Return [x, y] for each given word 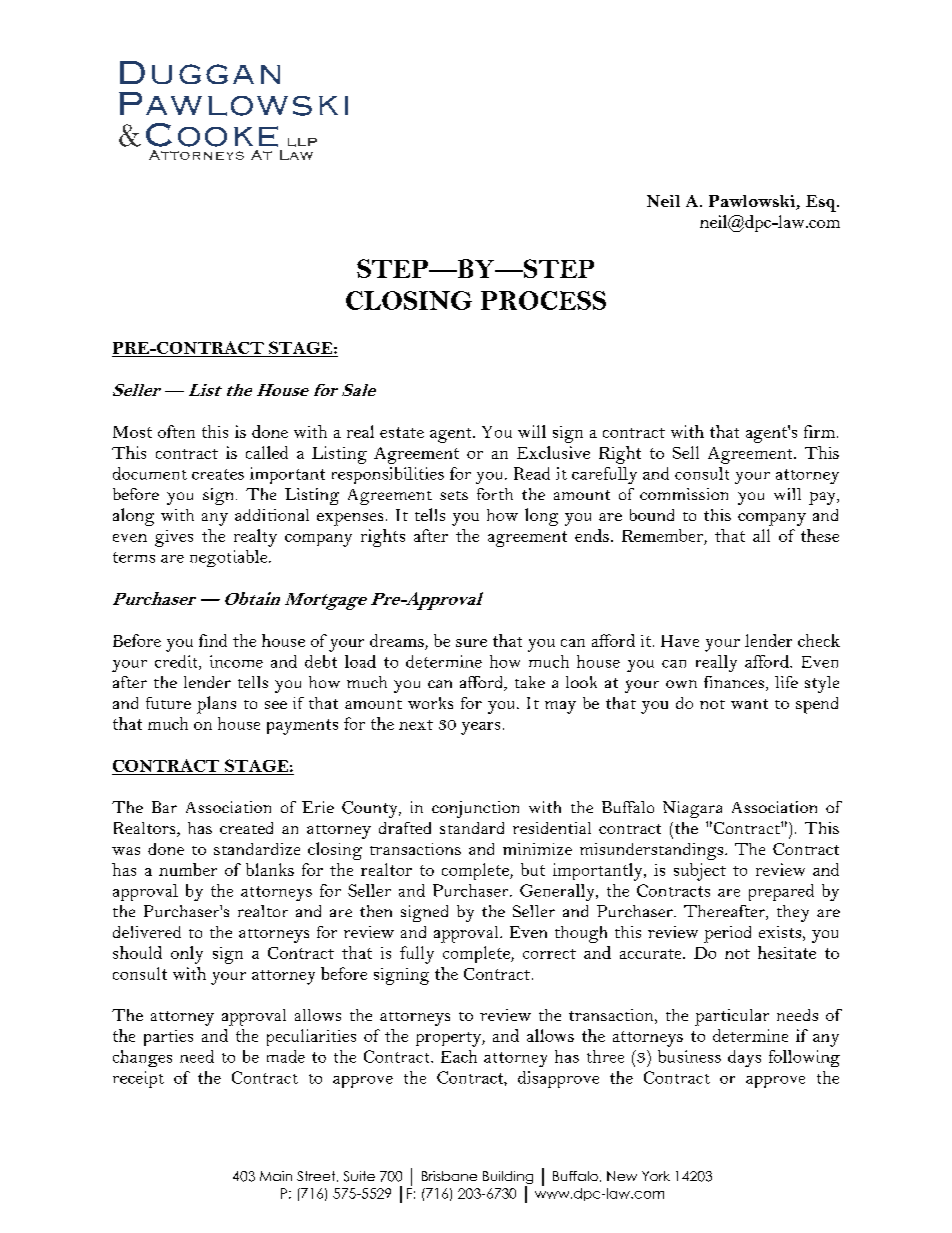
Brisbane [449, 1176]
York [656, 1176]
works [430, 703]
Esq [822, 203]
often [176, 431]
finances [734, 682]
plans [216, 705]
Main [276, 1176]
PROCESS [543, 300]
